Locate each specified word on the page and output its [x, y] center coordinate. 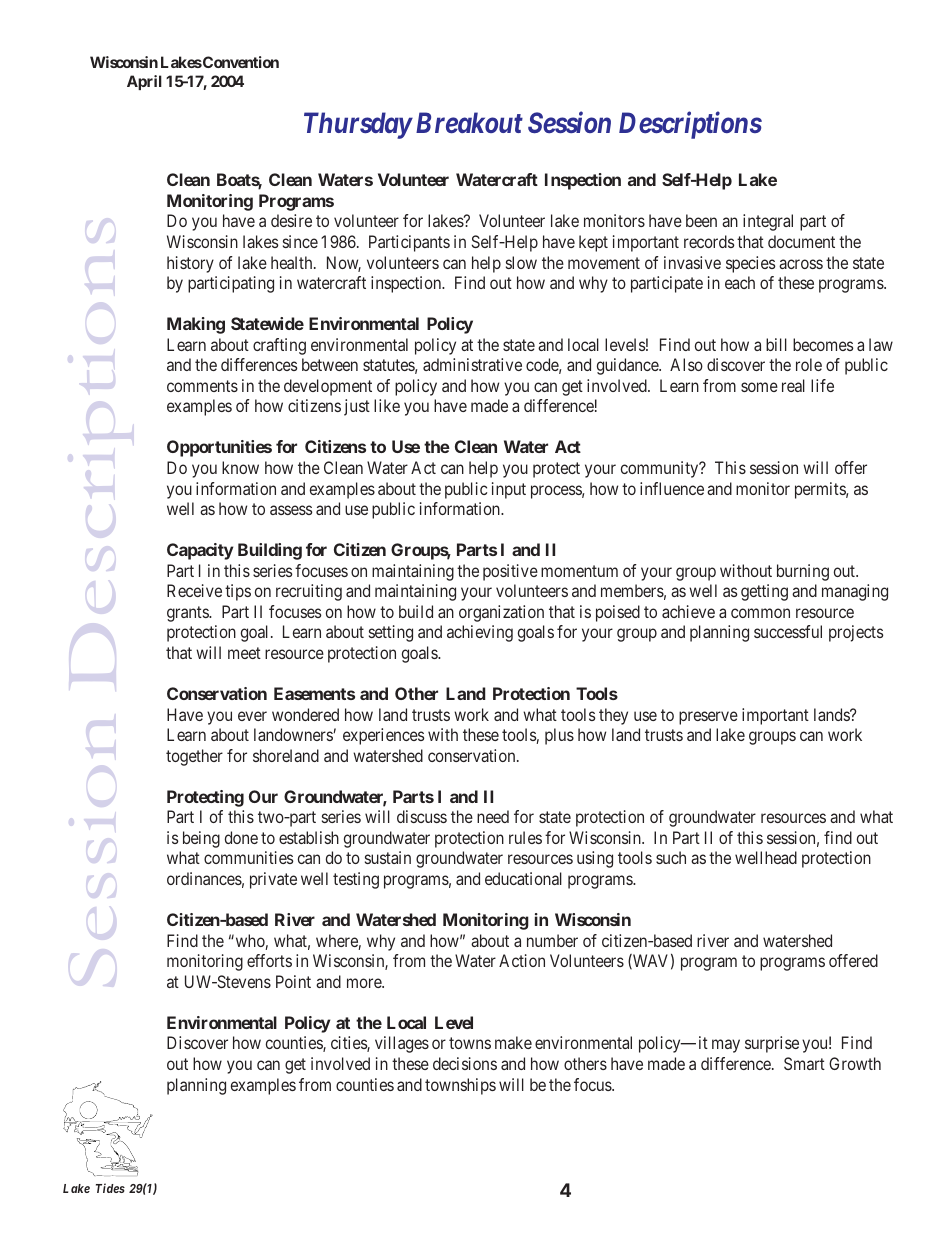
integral [768, 222]
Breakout [469, 123]
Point [293, 981]
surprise [772, 1044]
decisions [465, 1063]
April [144, 82]
